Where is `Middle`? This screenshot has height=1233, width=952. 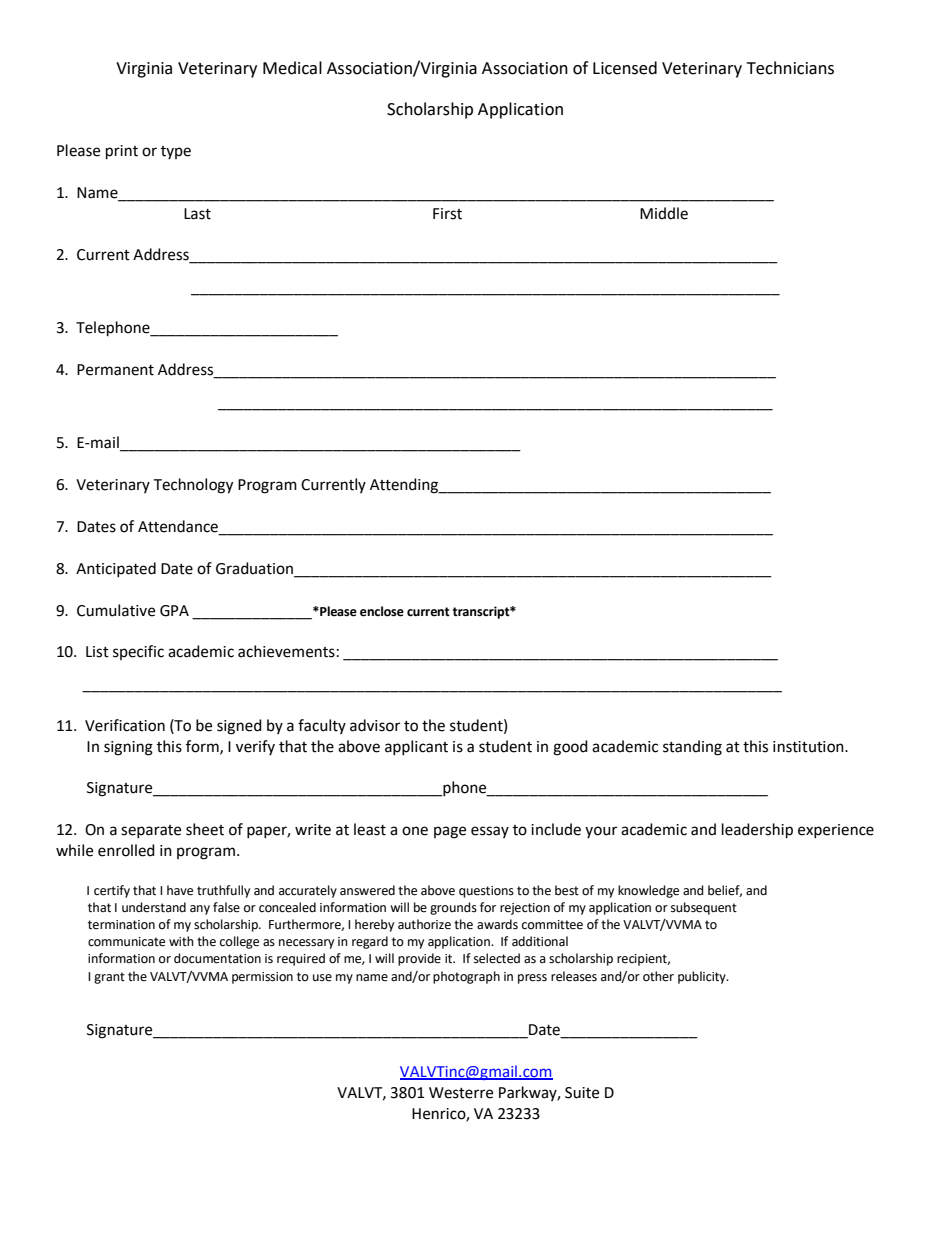
Middle is located at coordinates (664, 213).
